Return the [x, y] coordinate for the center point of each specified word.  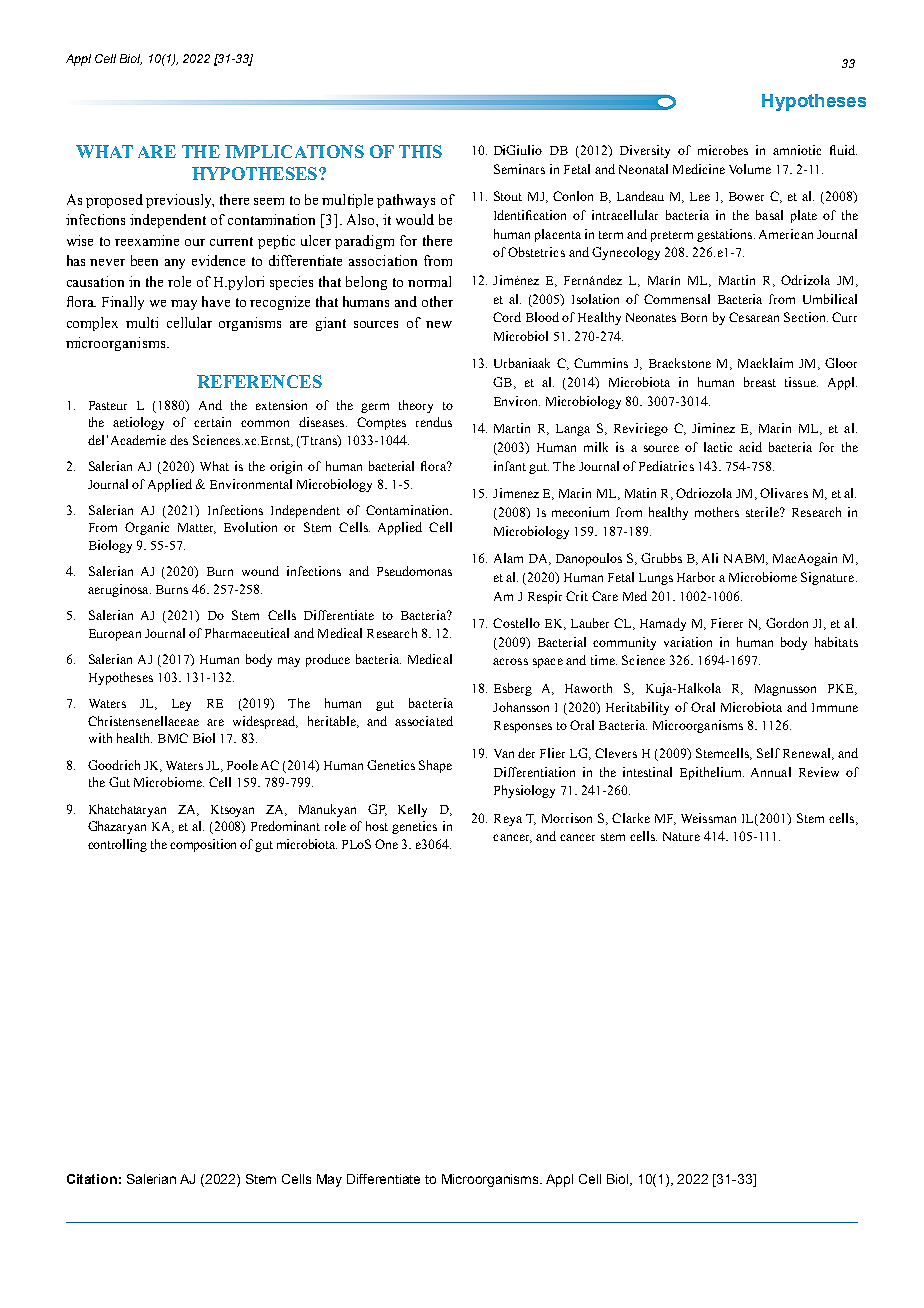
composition [205, 845]
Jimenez [516, 493]
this [420, 151]
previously [180, 201]
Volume [750, 169]
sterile [763, 512]
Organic [147, 528]
